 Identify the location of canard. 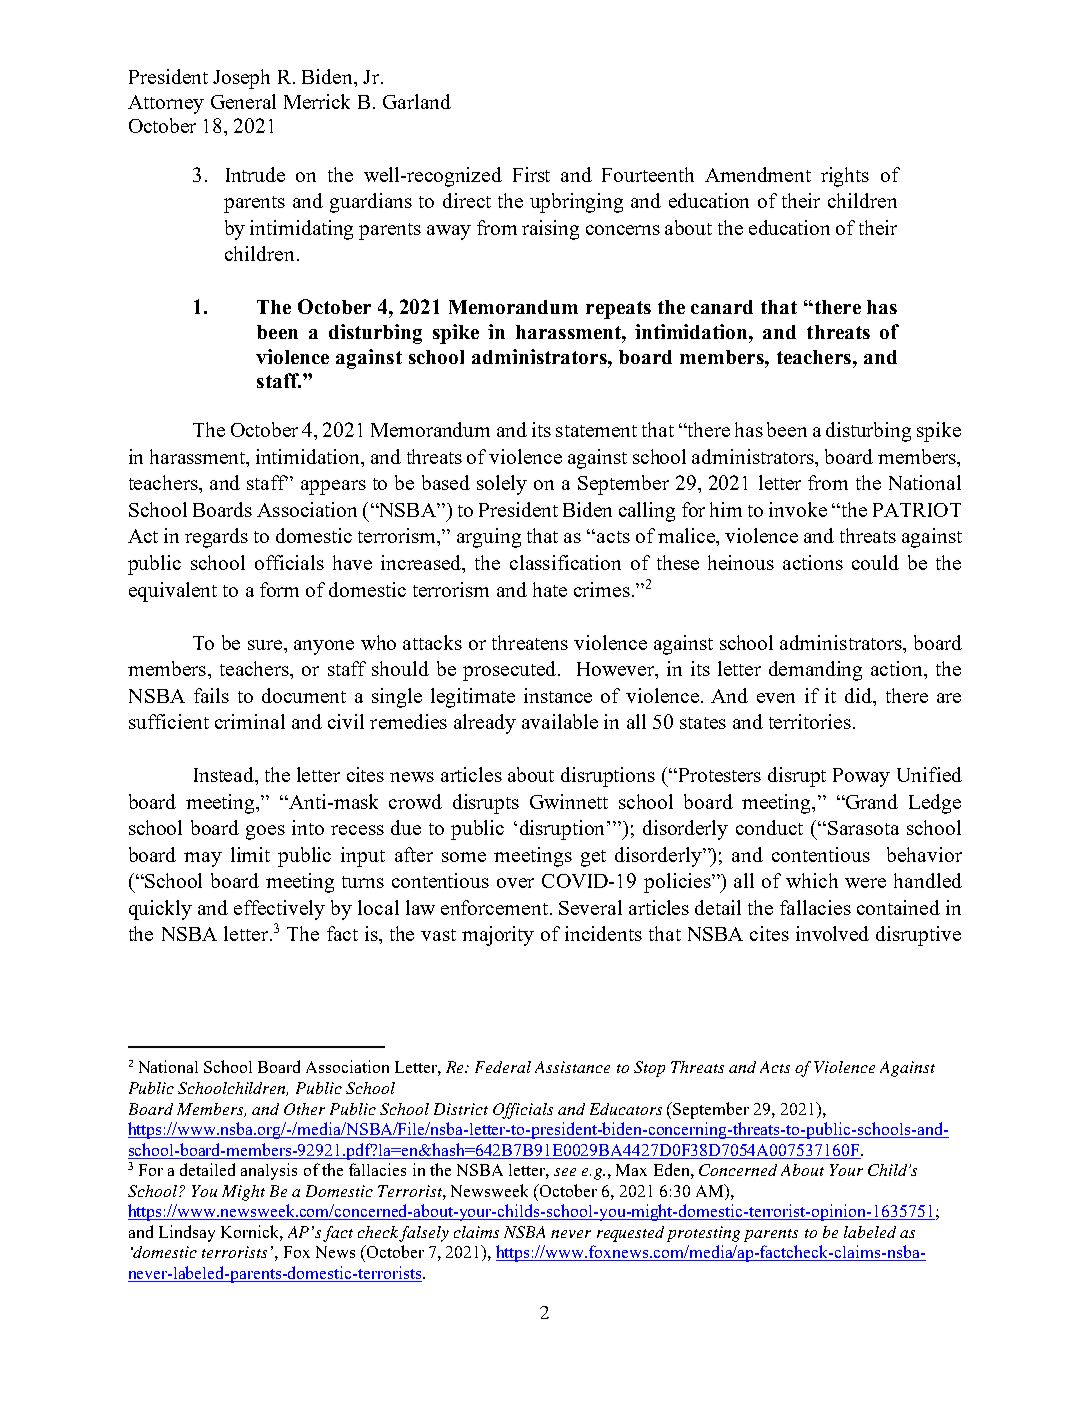
(722, 307).
